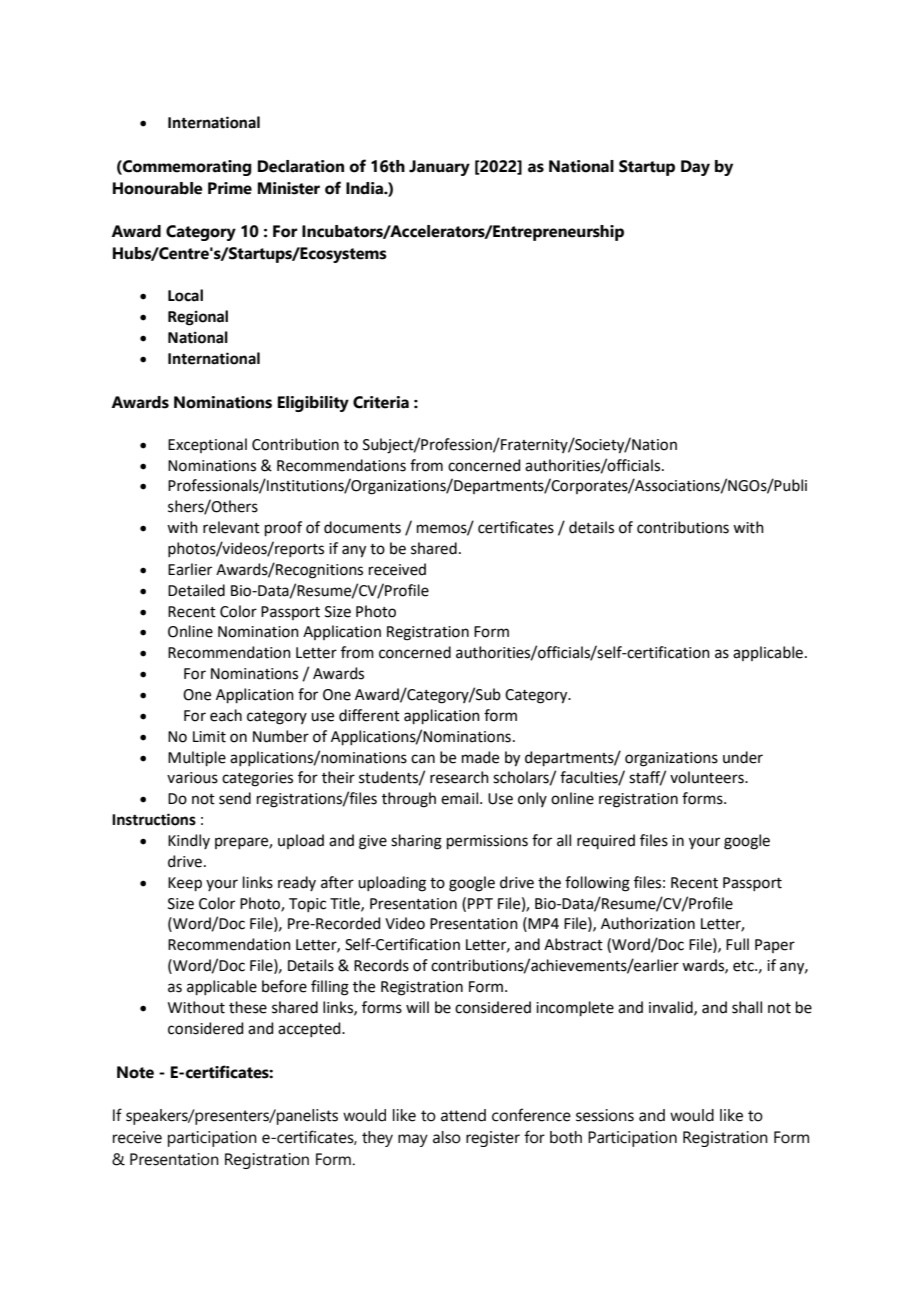 This screenshot has width=924, height=1308. I want to click on Day, so click(695, 168).
